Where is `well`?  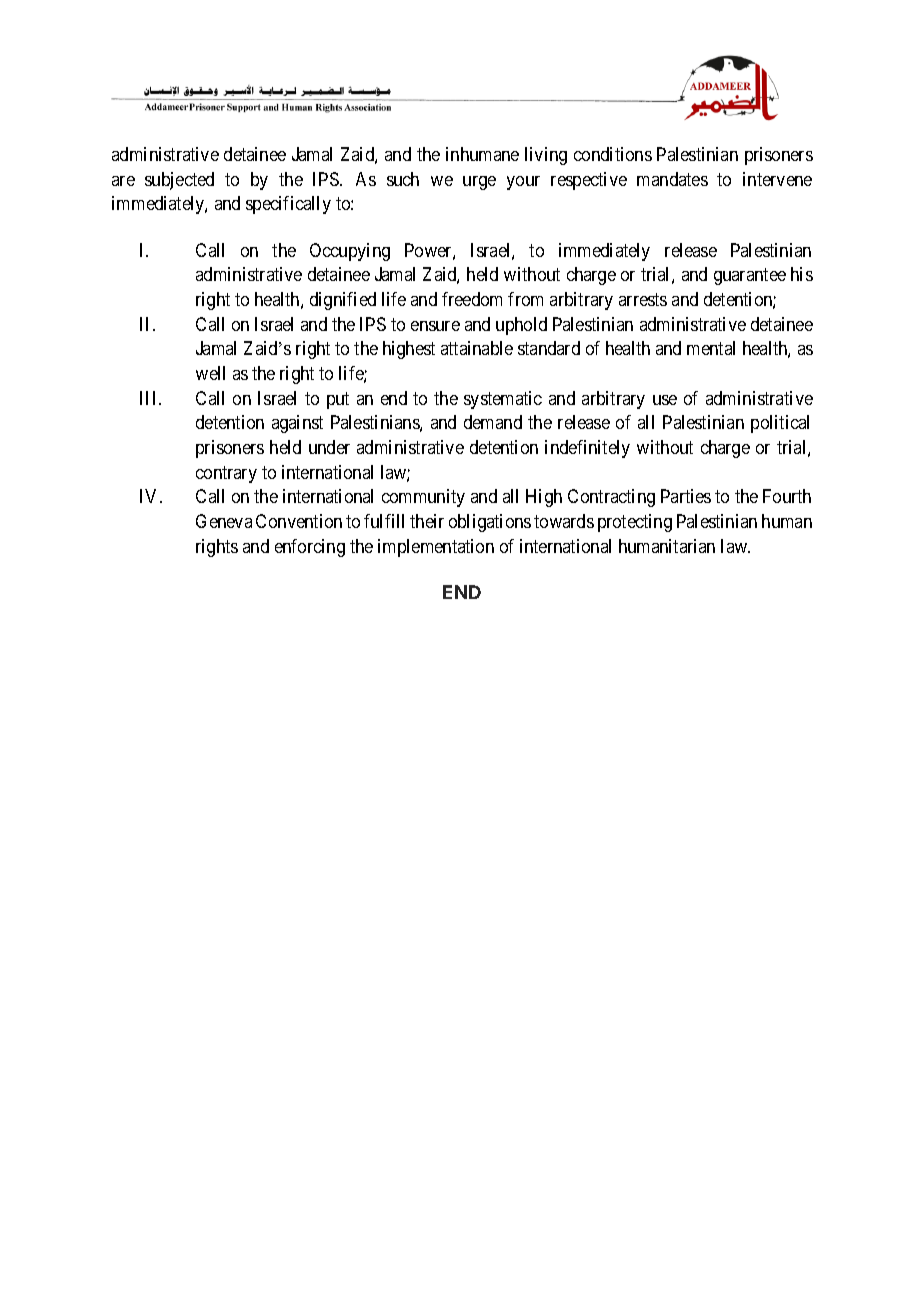 well is located at coordinates (210, 373).
